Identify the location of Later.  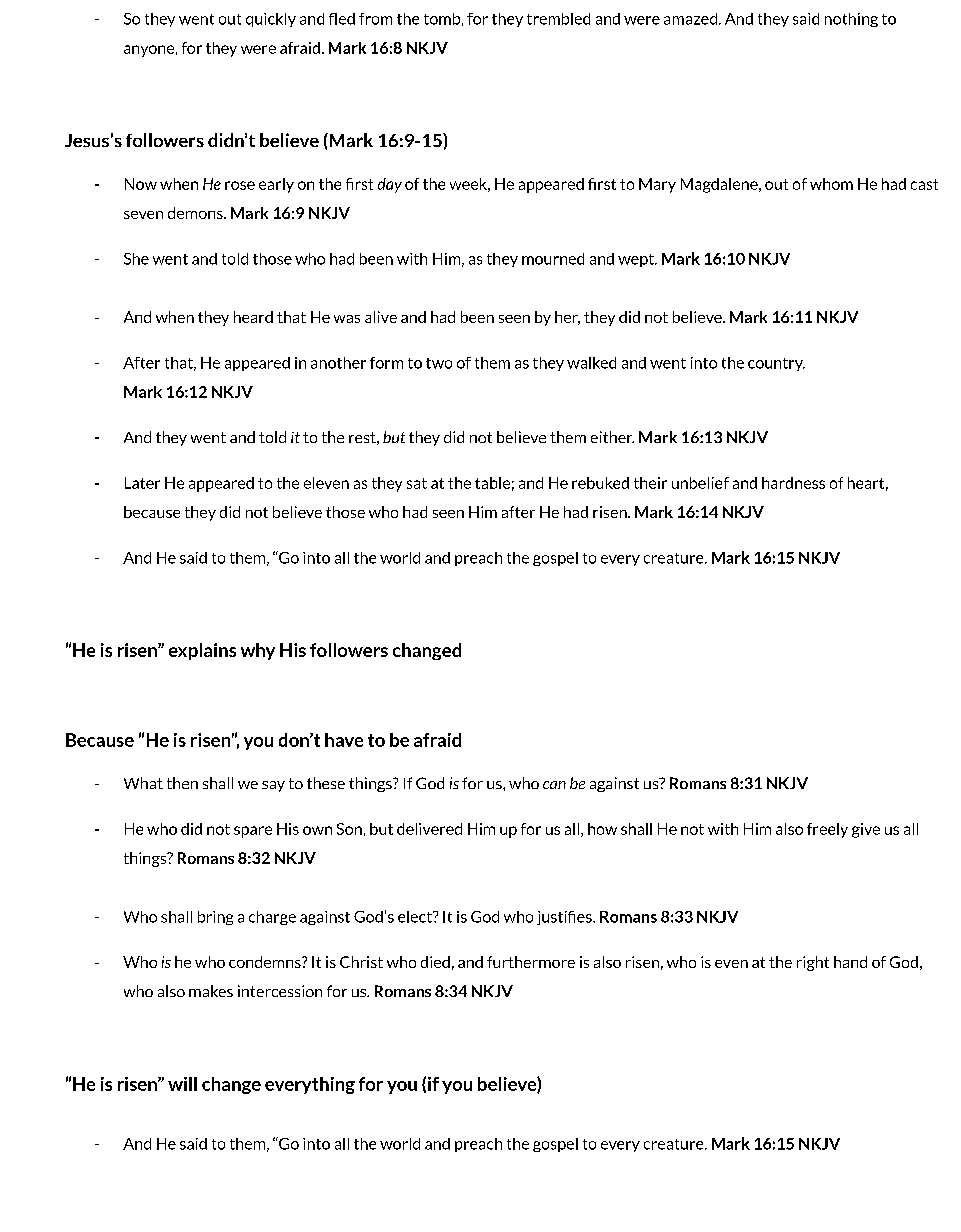
(142, 483).
